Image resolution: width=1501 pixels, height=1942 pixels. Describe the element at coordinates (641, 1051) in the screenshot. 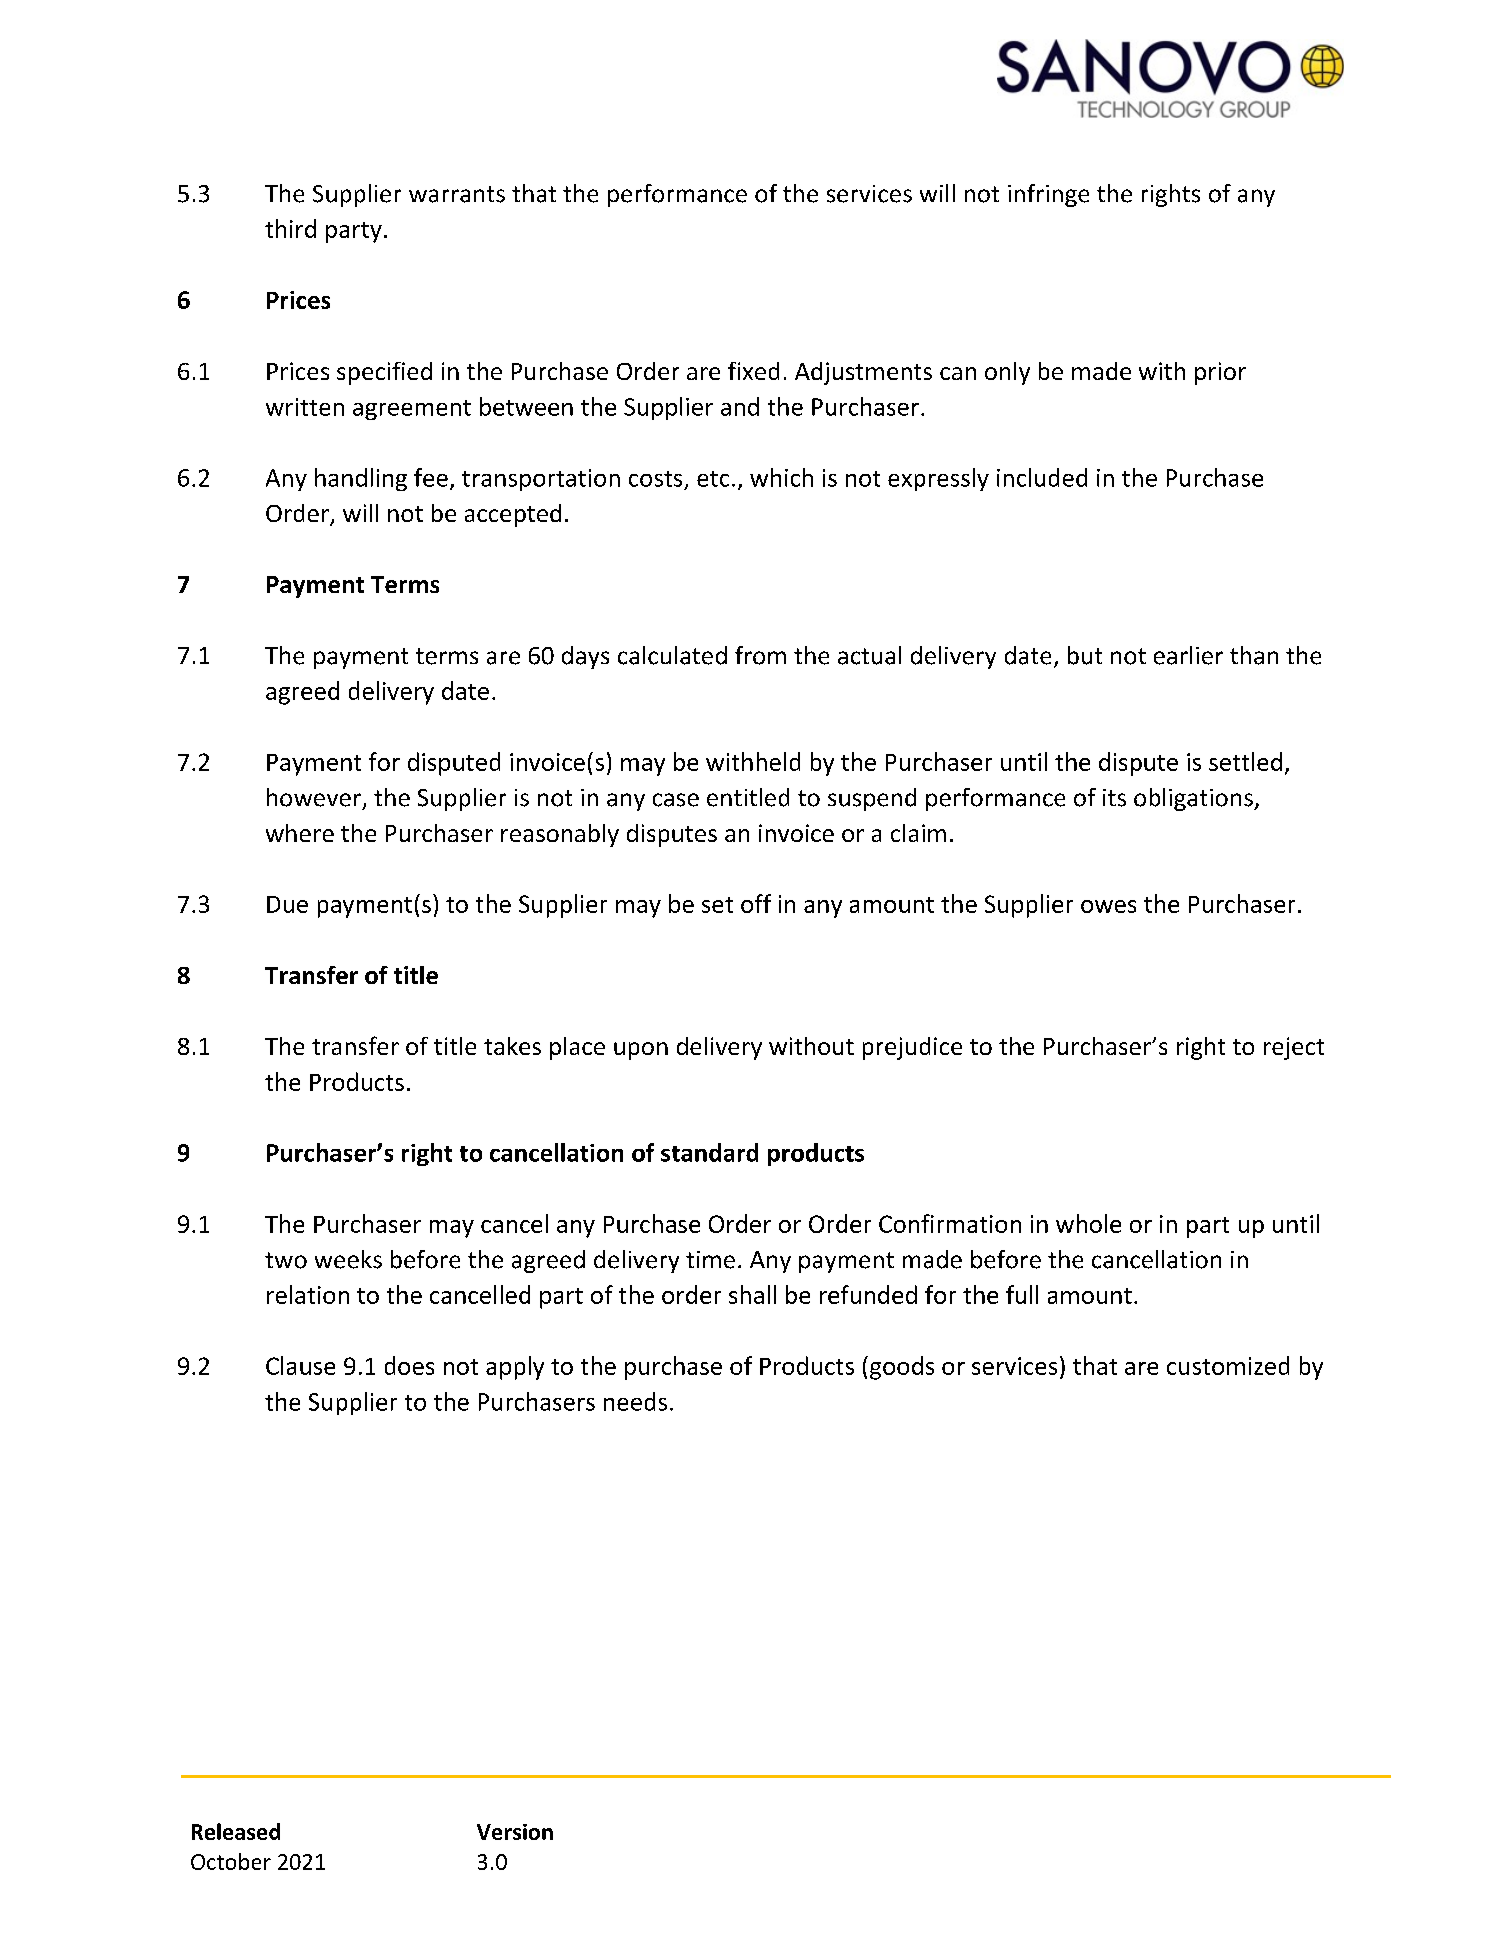

I see `upon` at that location.
